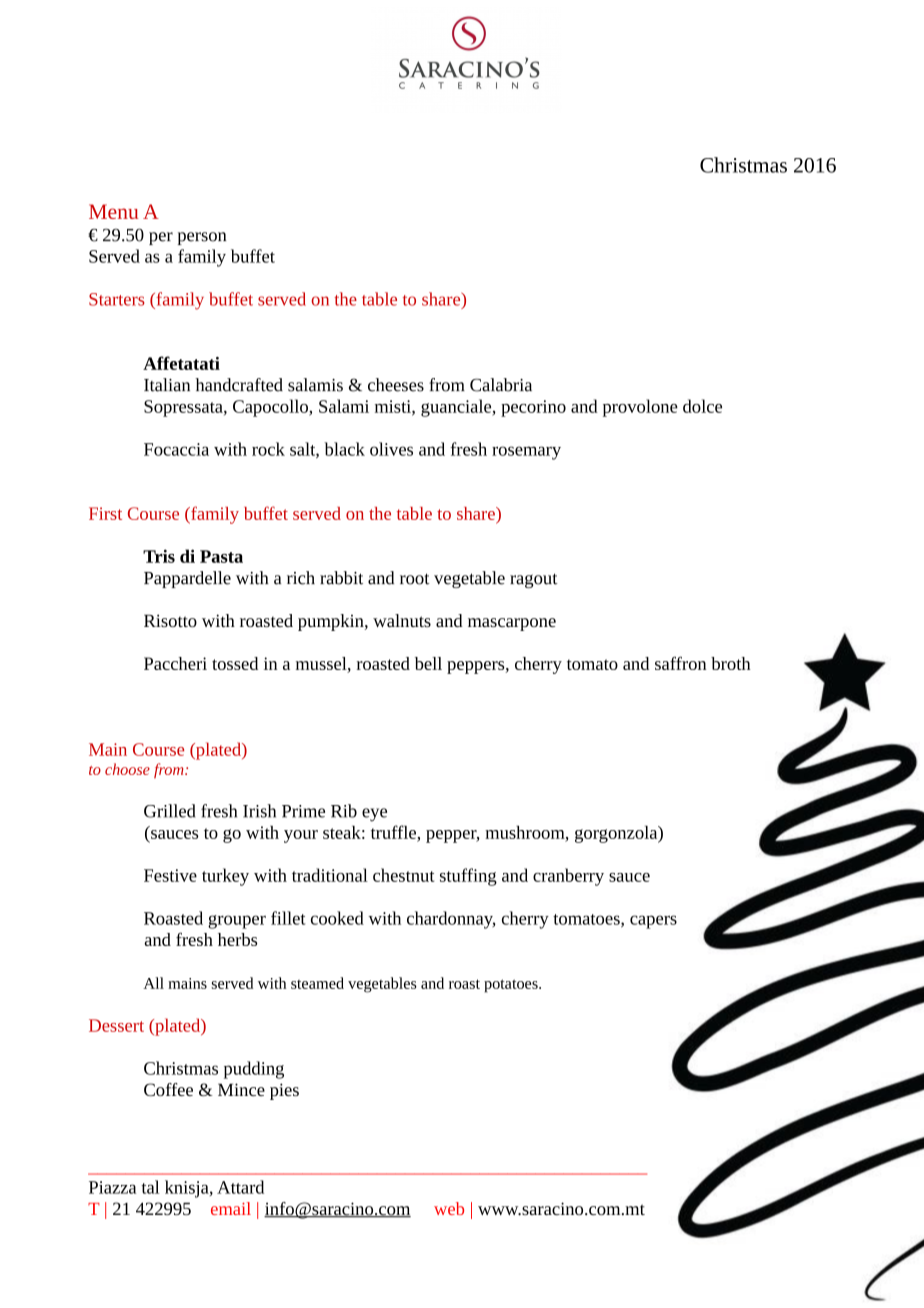 The image size is (924, 1308). What do you see at coordinates (640, 408) in the page?
I see `provolone` at bounding box center [640, 408].
